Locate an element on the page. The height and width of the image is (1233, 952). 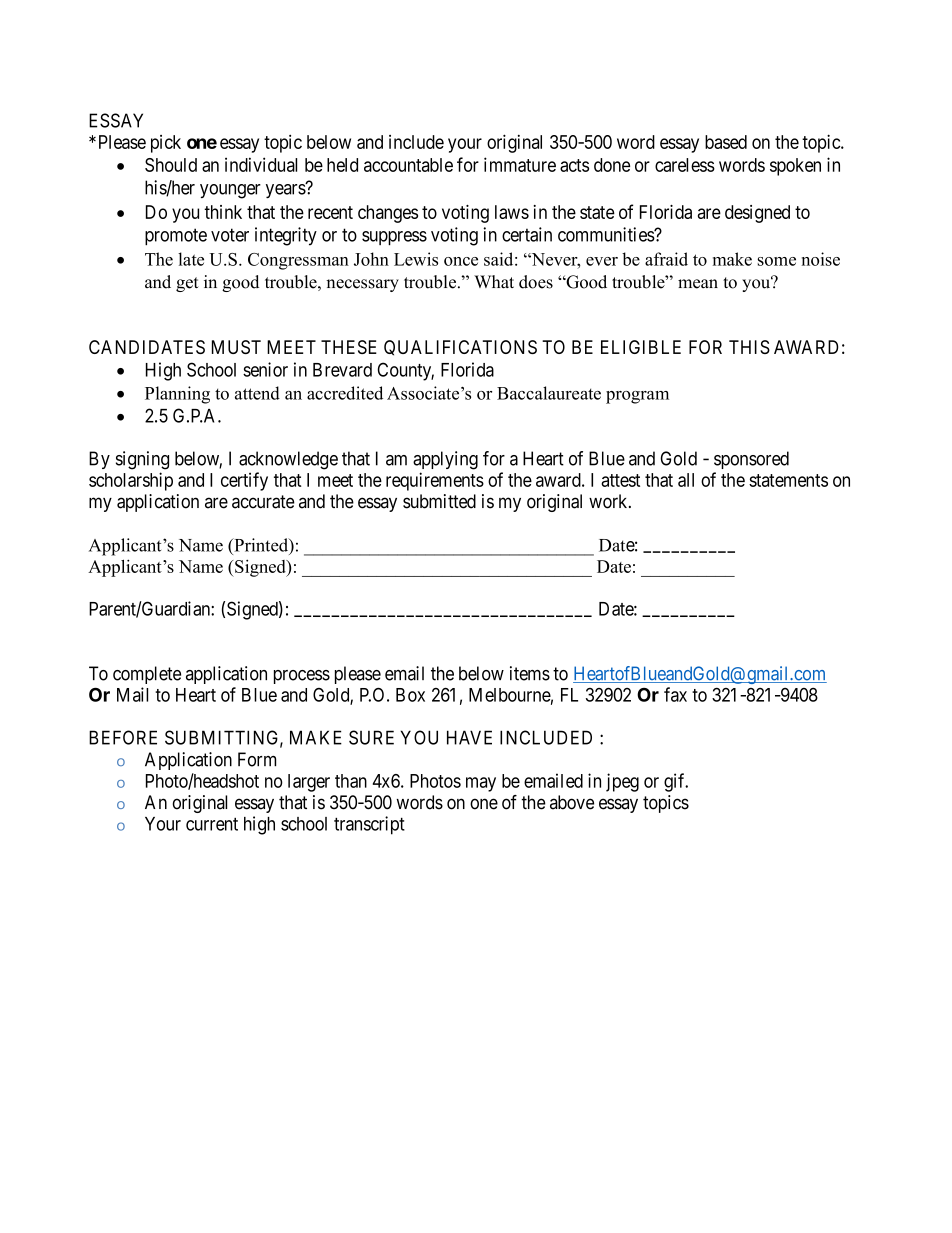
Should is located at coordinates (171, 165).
